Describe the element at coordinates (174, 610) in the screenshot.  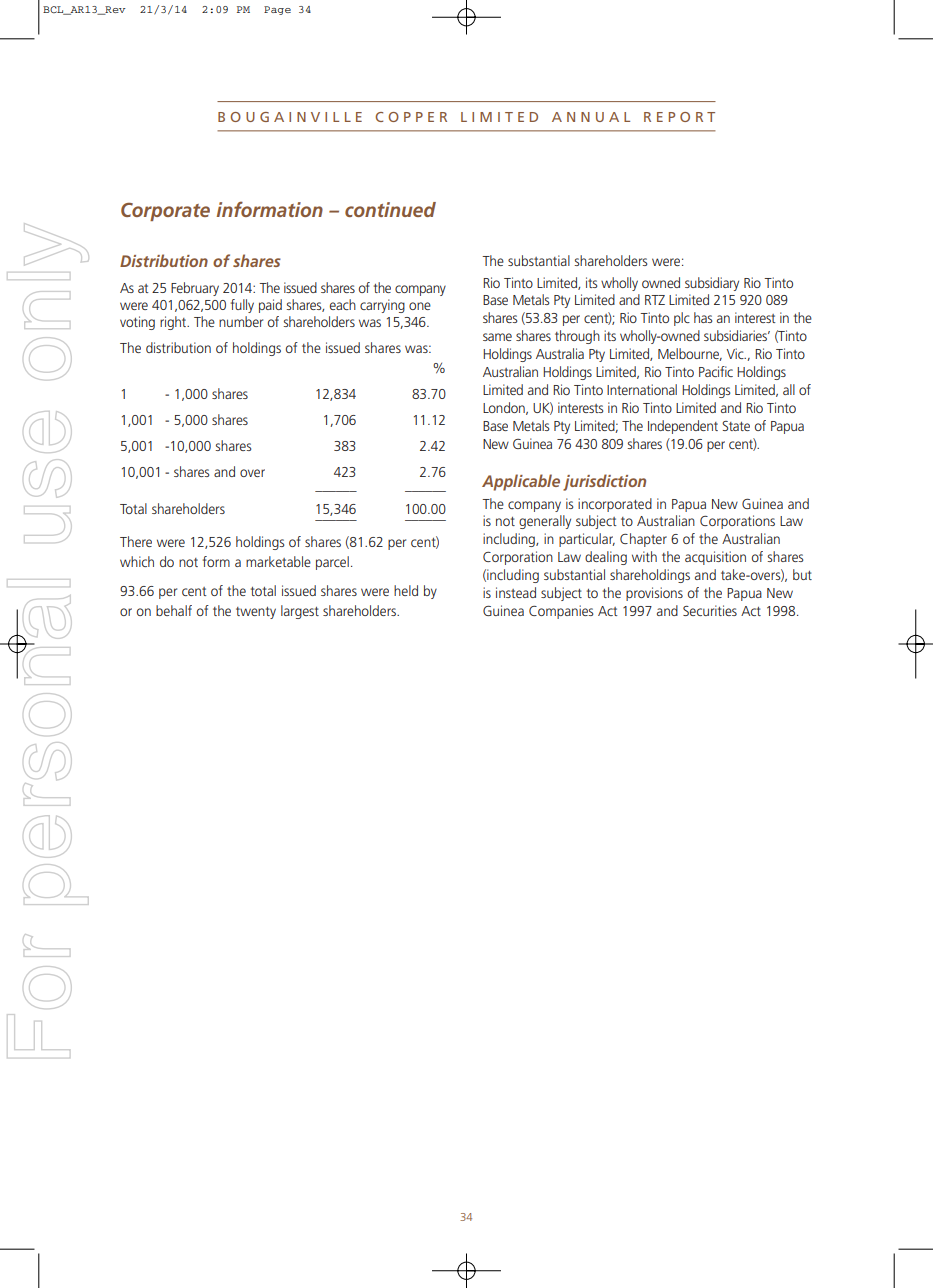
I see `behalf` at that location.
